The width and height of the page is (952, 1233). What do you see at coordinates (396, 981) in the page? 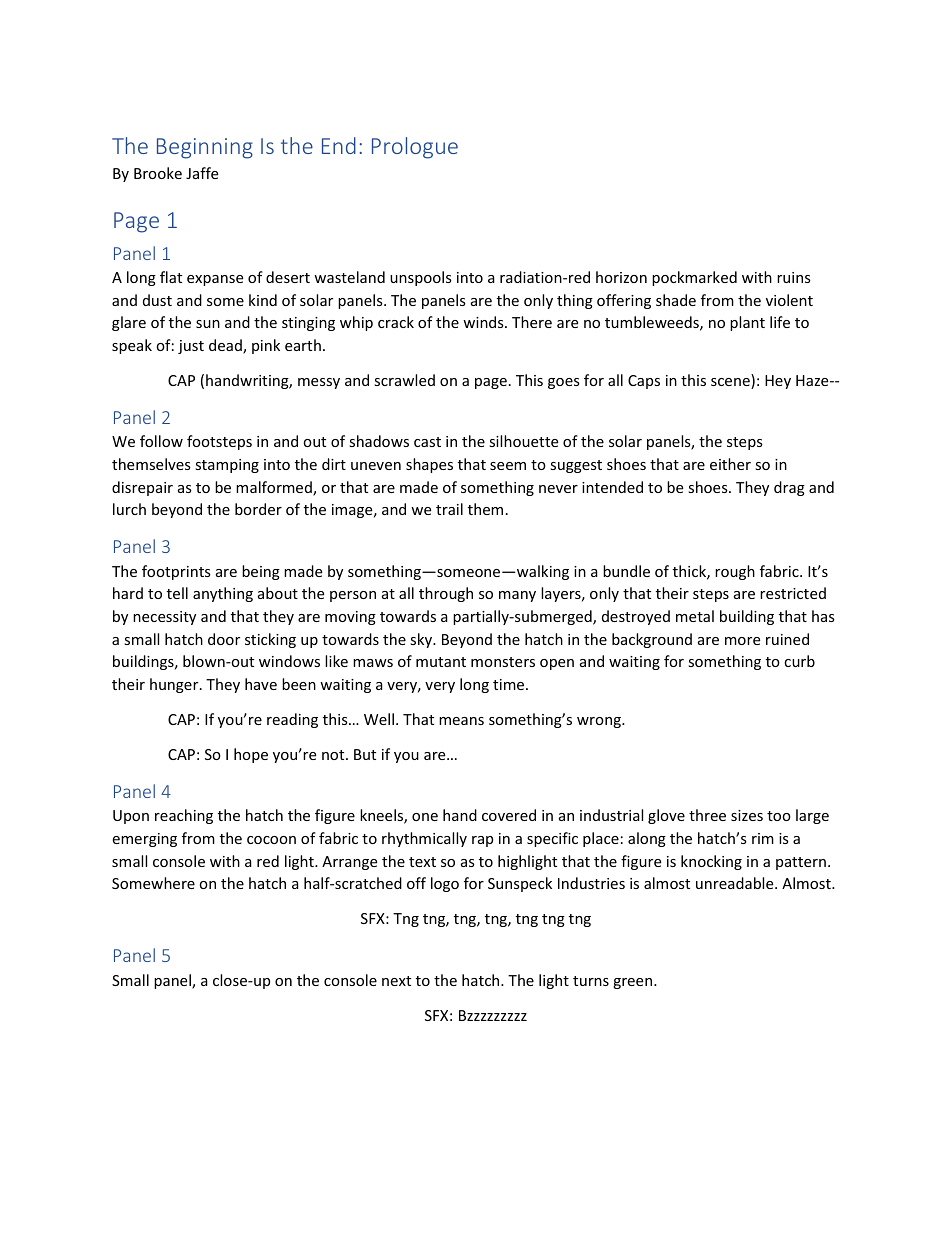
I see `next` at bounding box center [396, 981].
